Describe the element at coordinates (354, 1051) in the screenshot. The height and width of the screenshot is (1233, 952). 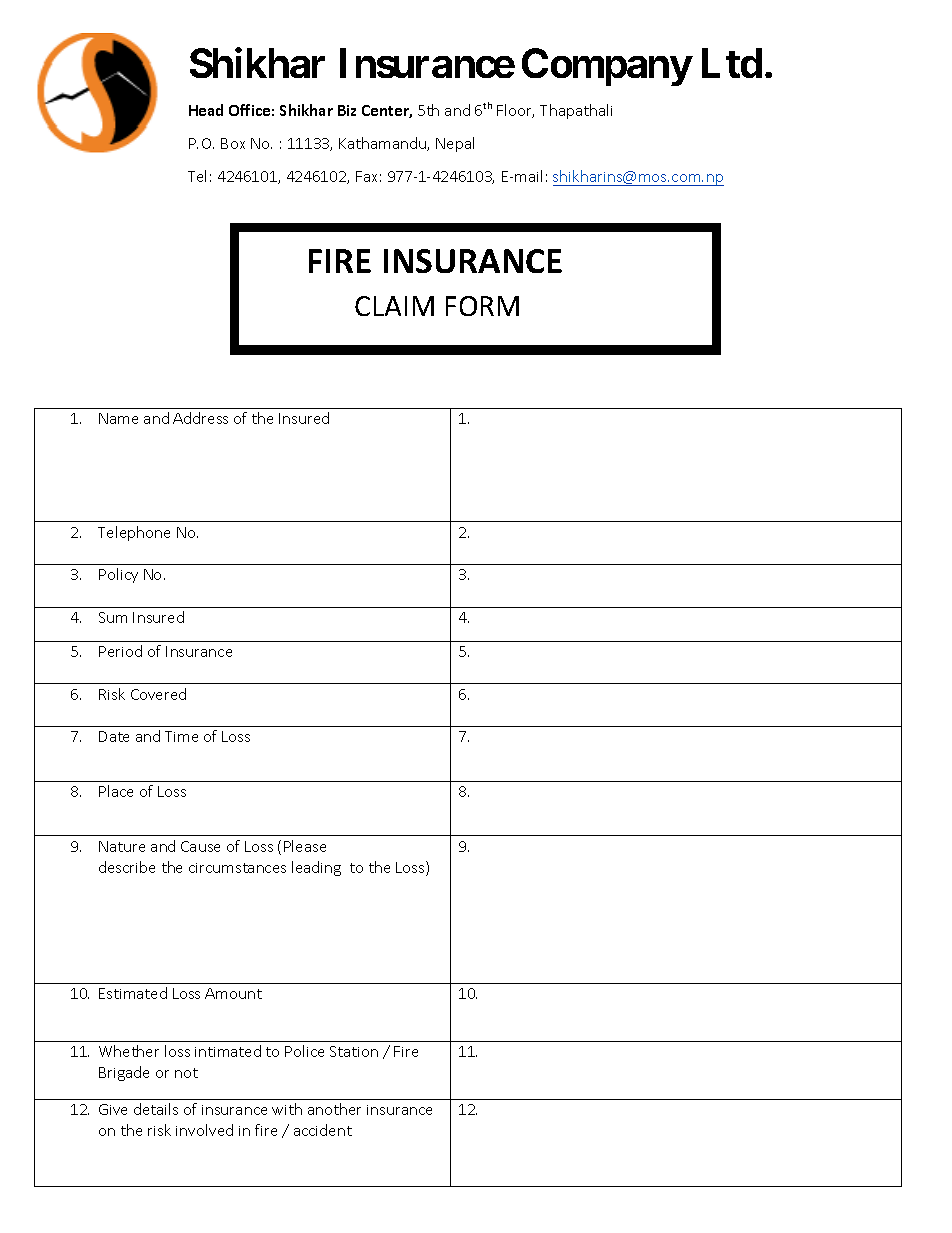
I see `Station` at that location.
